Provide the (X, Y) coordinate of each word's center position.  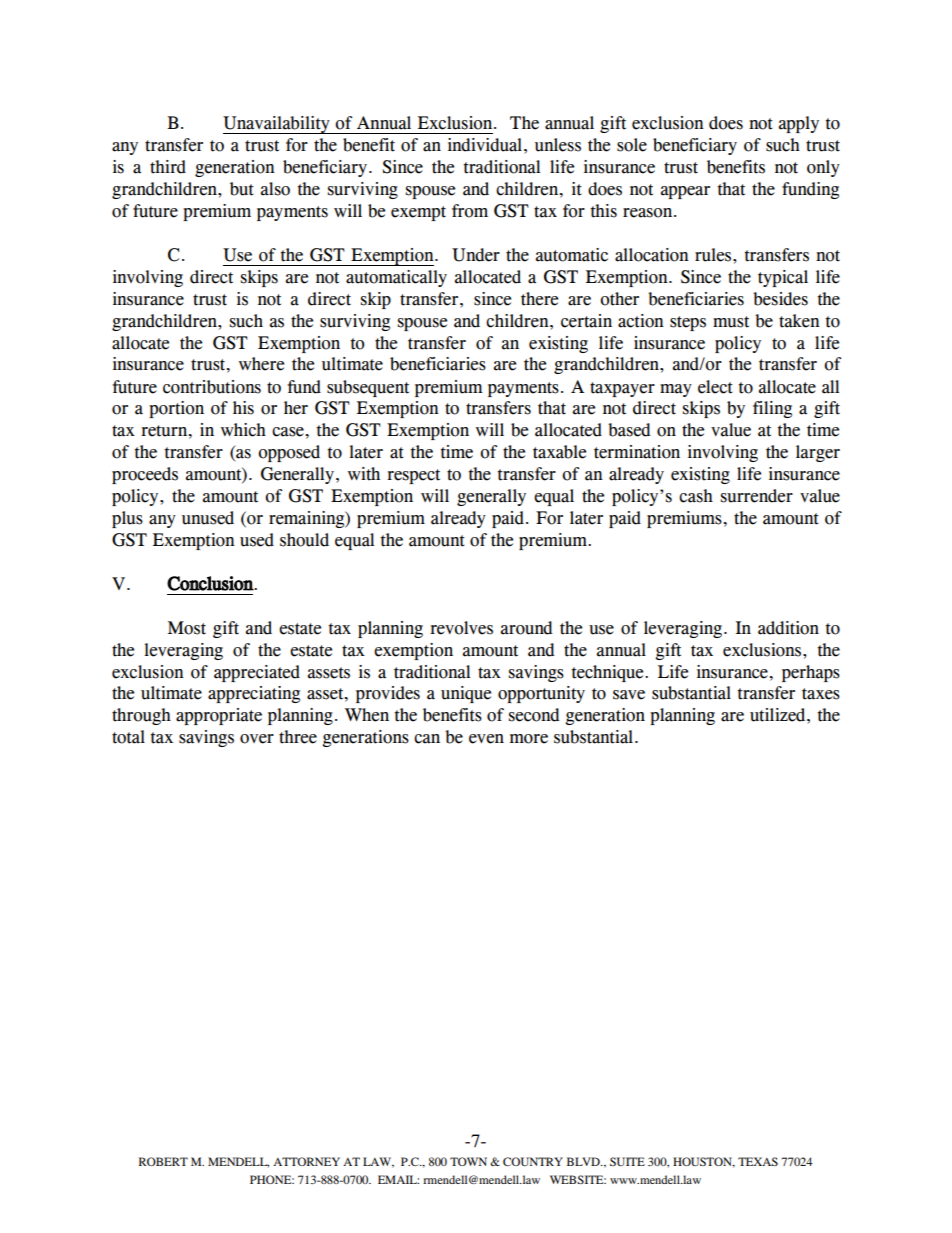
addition (788, 628)
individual (485, 145)
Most (187, 628)
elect (715, 387)
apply (799, 124)
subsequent (368, 388)
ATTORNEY (306, 1161)
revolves (461, 628)
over (257, 739)
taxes (821, 694)
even (486, 739)
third (168, 167)
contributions (212, 387)
